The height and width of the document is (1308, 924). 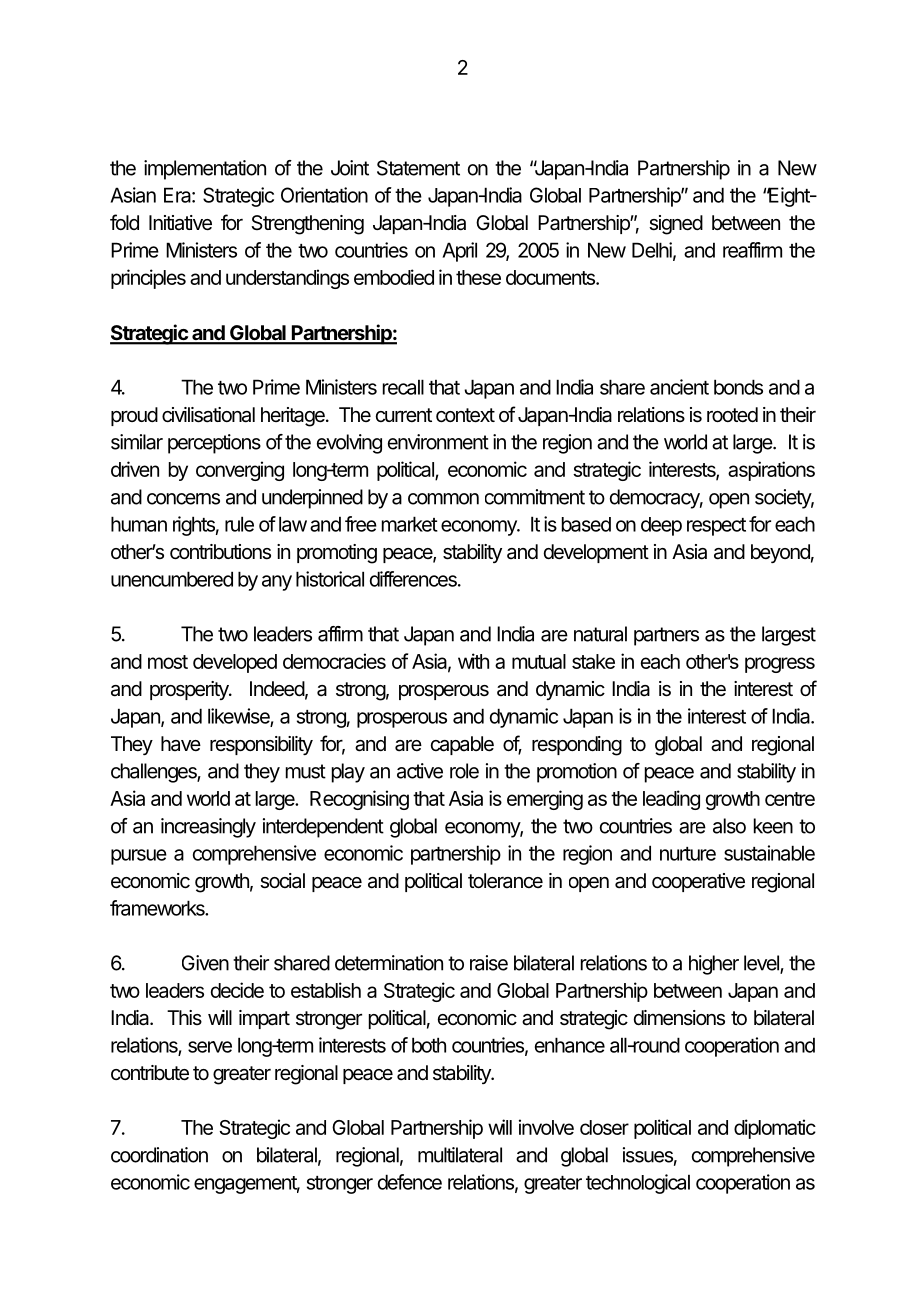 What do you see at coordinates (239, 524) in the document?
I see `rule` at bounding box center [239, 524].
